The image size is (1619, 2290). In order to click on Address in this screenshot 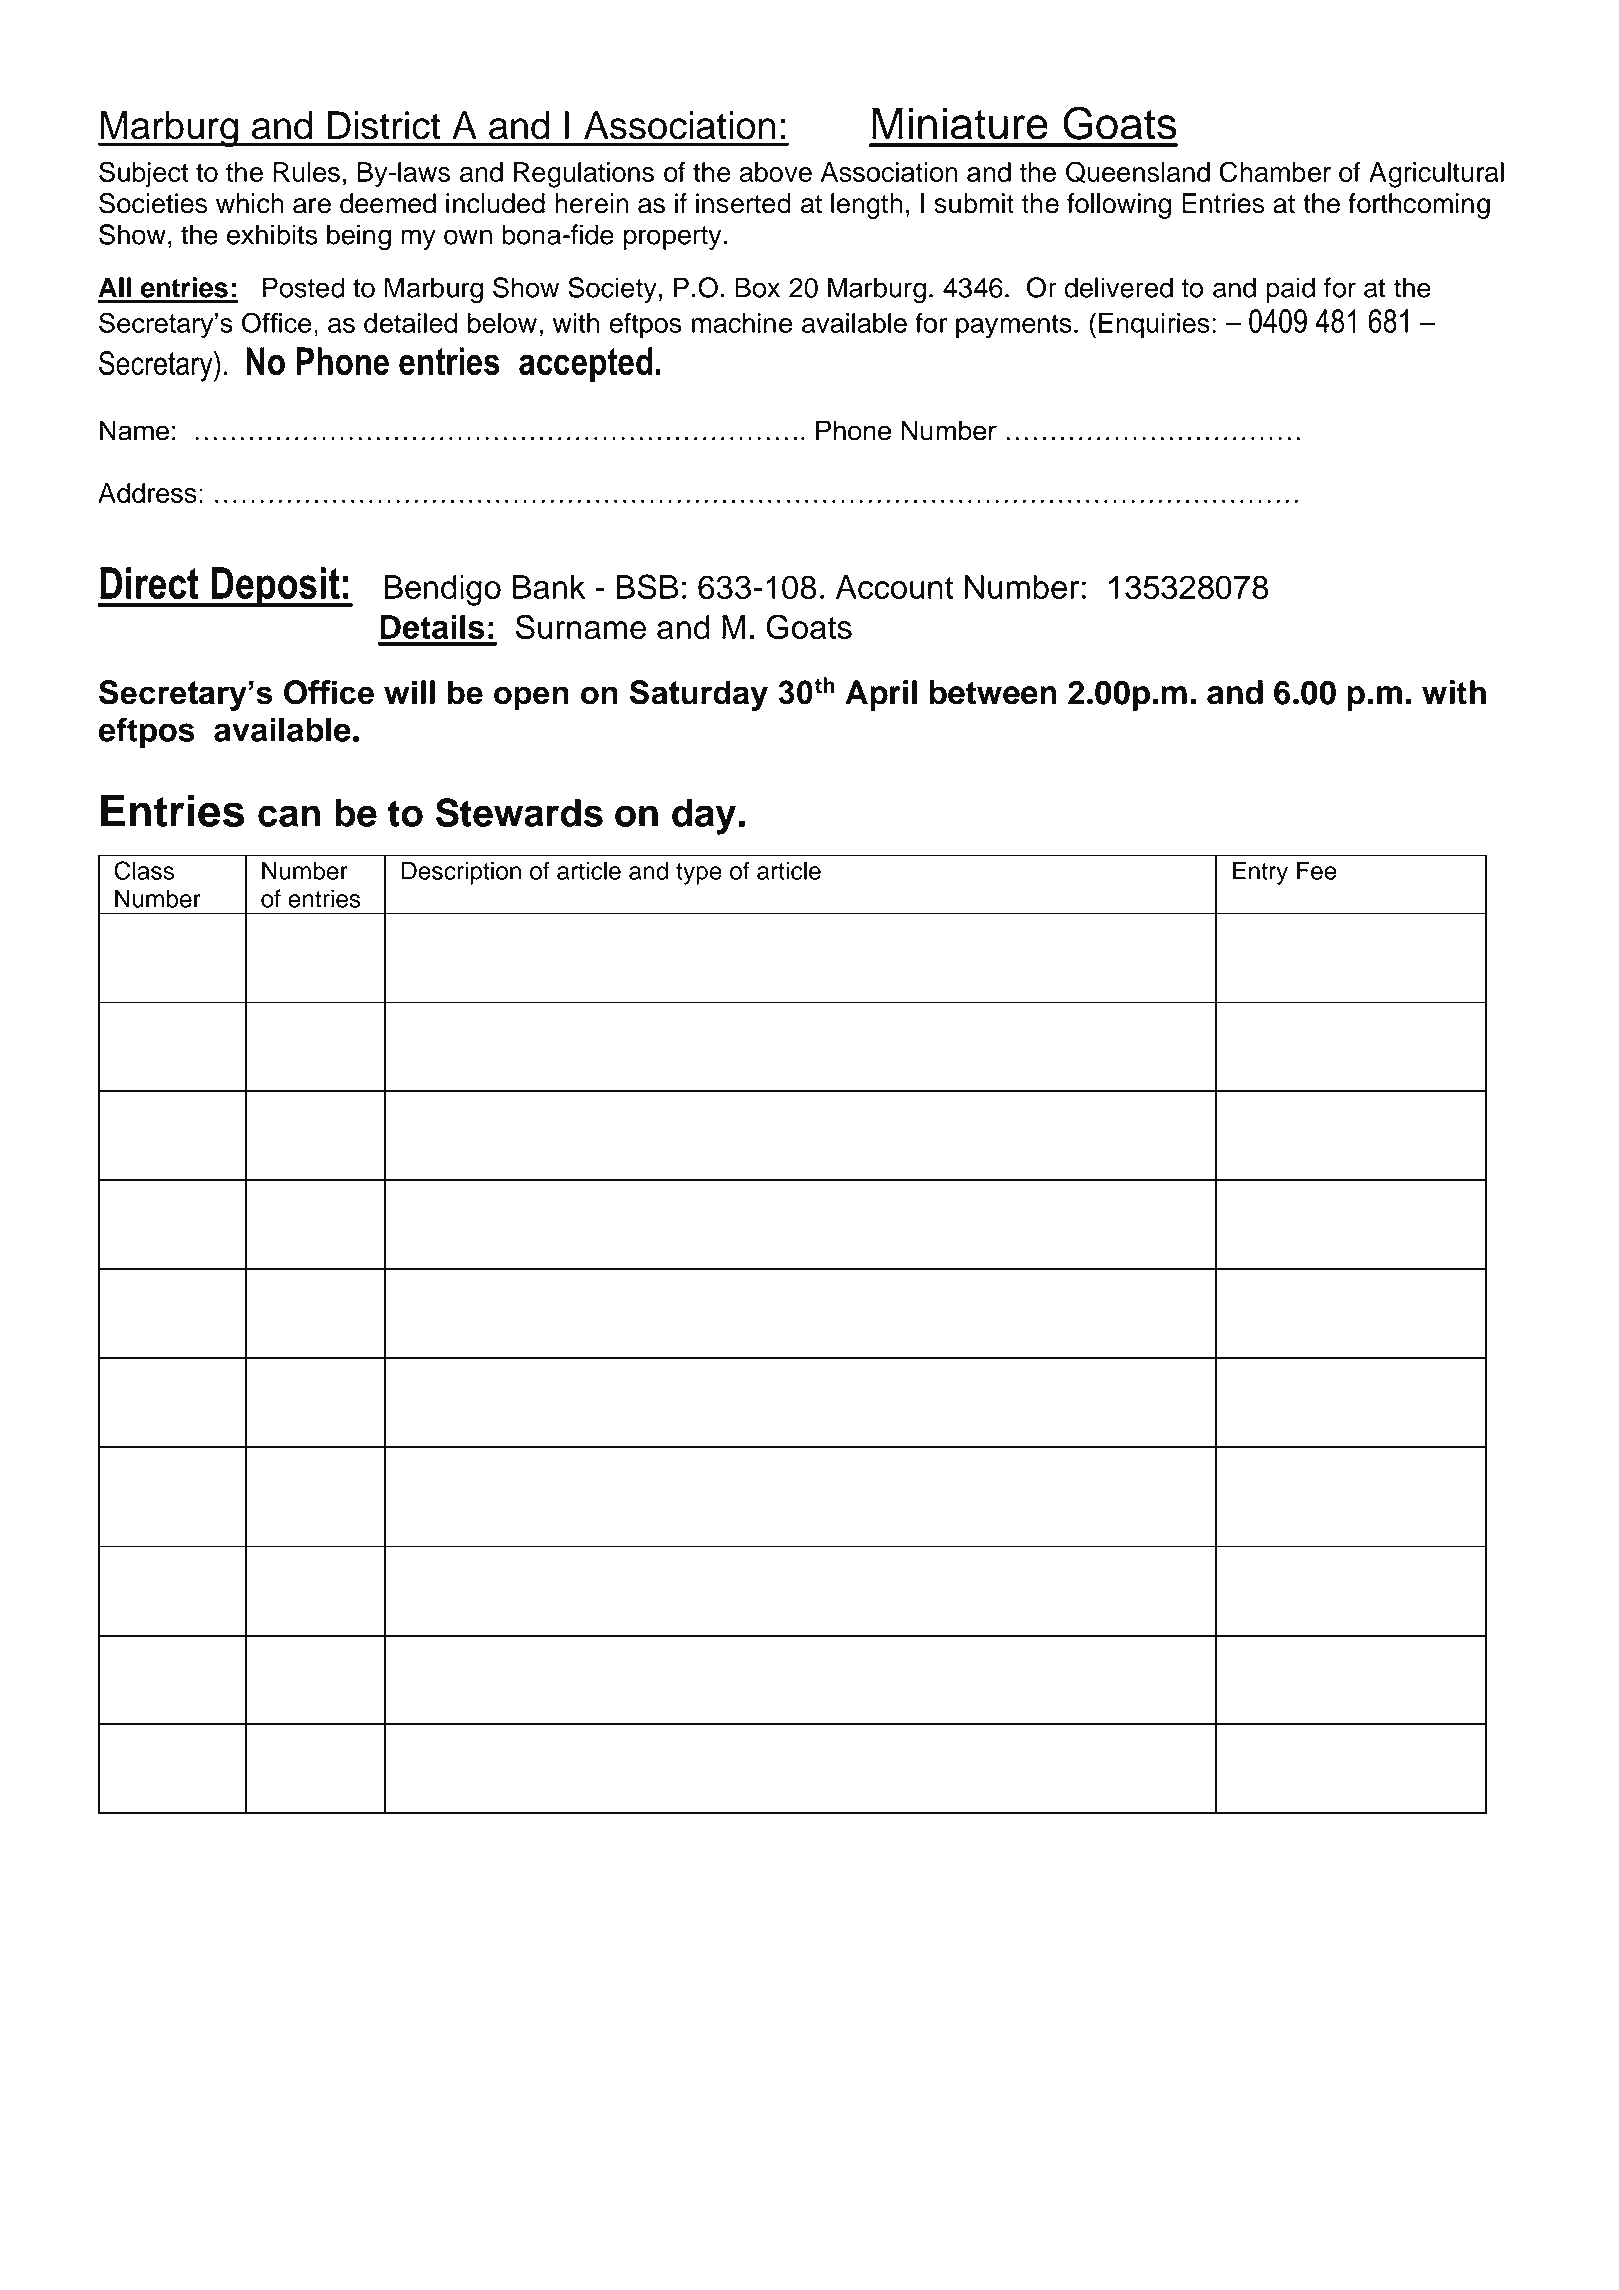, I will do `click(147, 493)`.
